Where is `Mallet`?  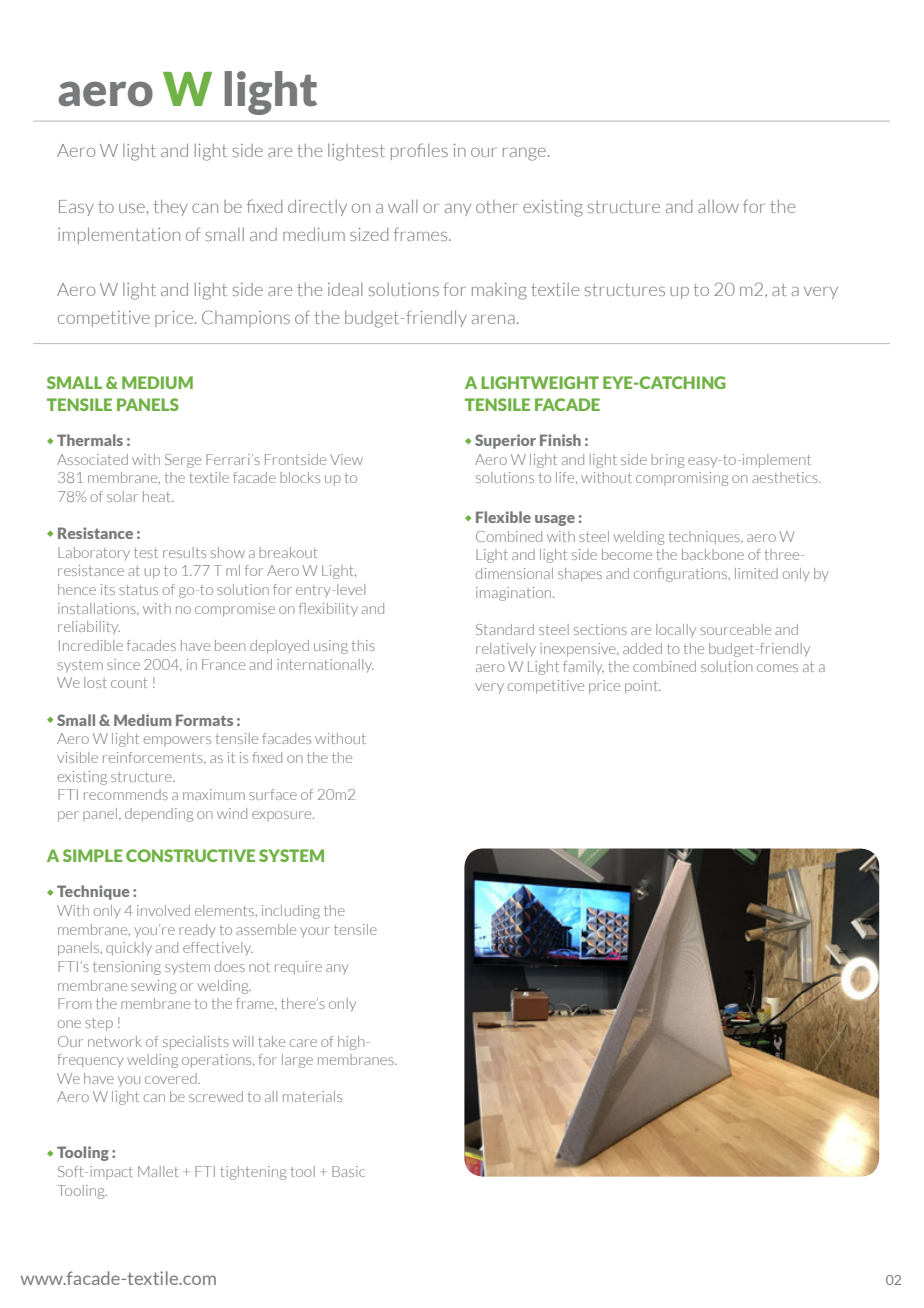 Mallet is located at coordinates (158, 1171).
